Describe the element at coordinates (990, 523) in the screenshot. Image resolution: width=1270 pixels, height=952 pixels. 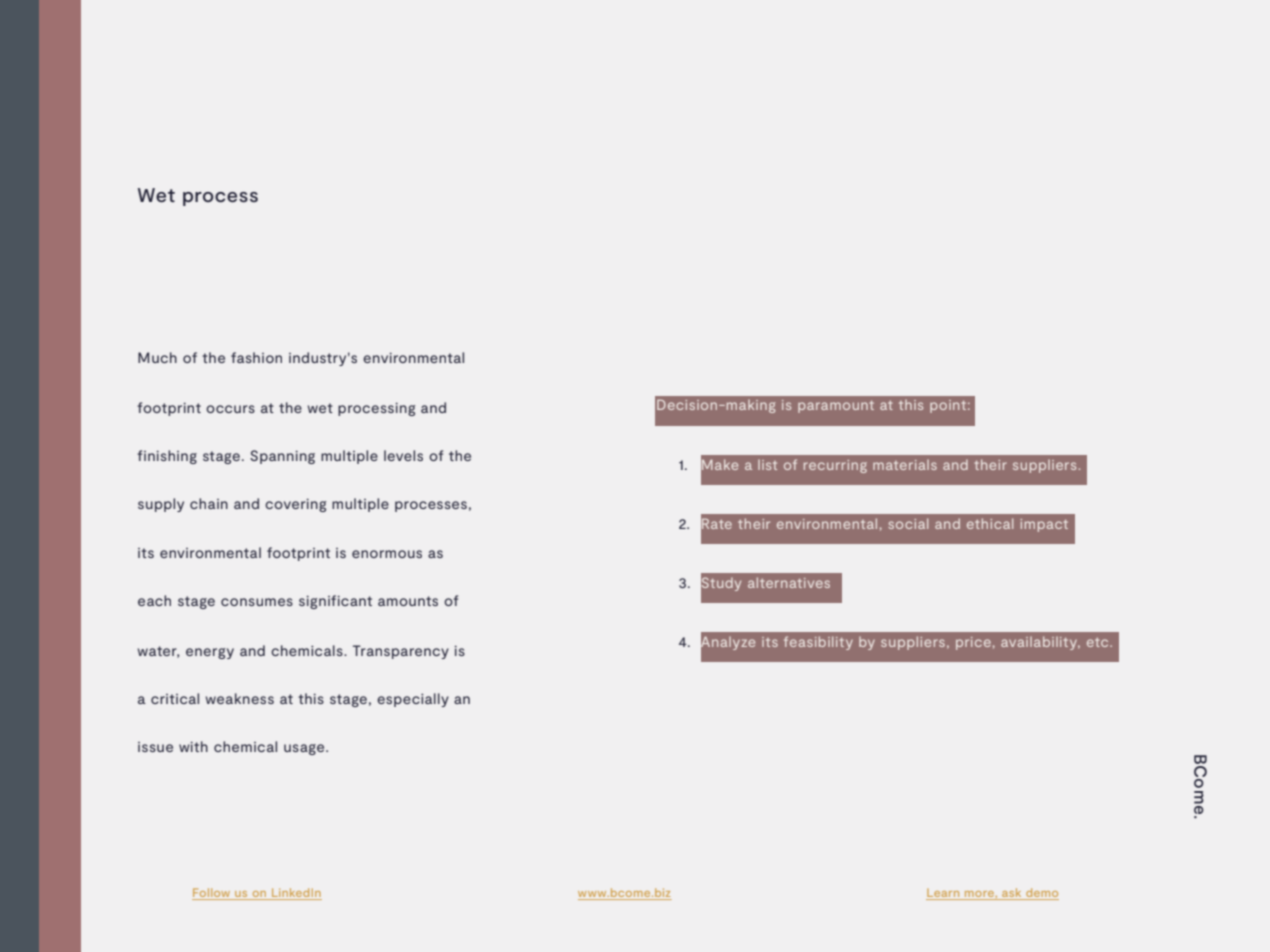
I see `ethical` at that location.
